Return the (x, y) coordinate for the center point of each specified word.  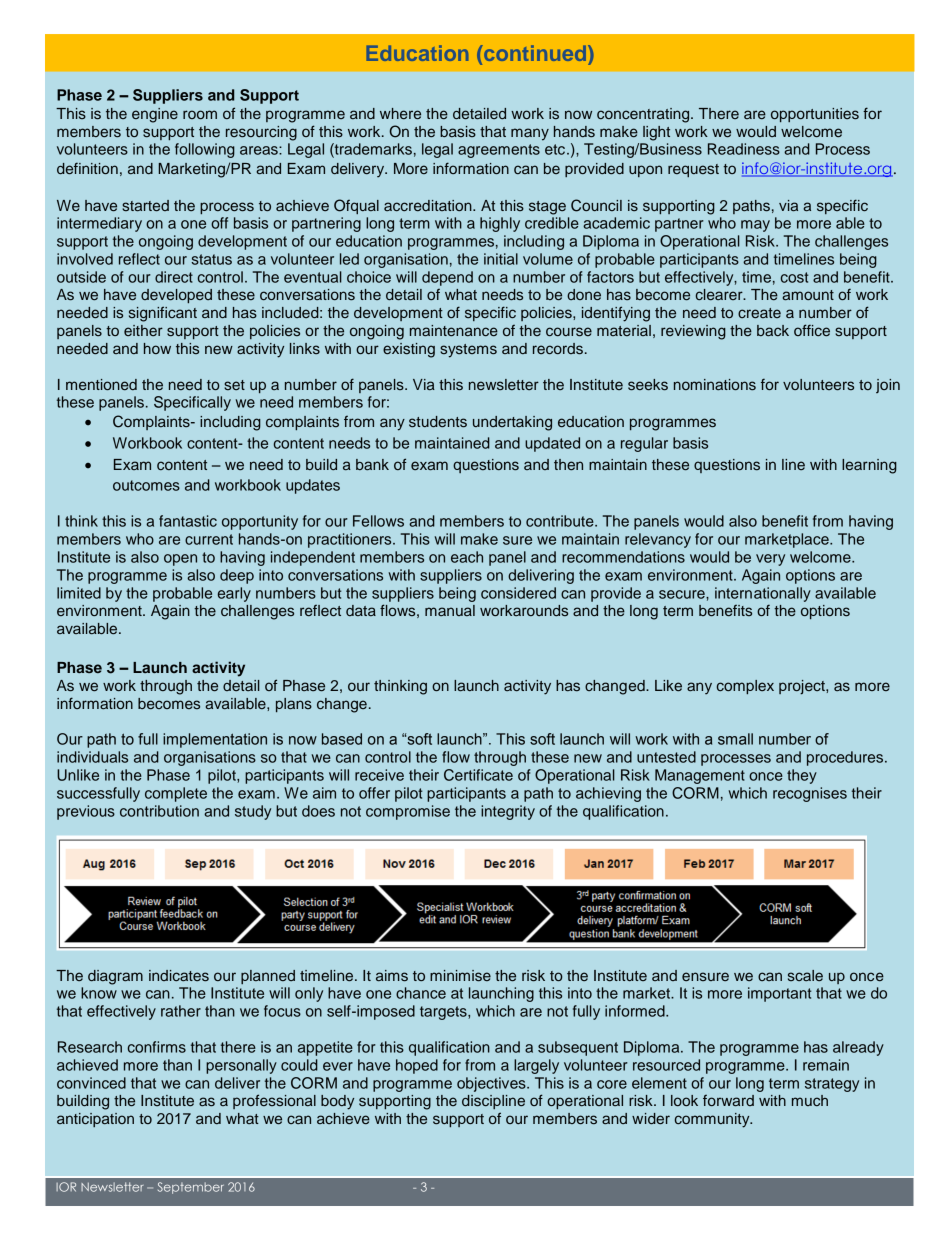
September (191, 1188)
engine (155, 115)
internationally (763, 594)
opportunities (815, 115)
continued (535, 53)
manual (450, 610)
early (234, 594)
